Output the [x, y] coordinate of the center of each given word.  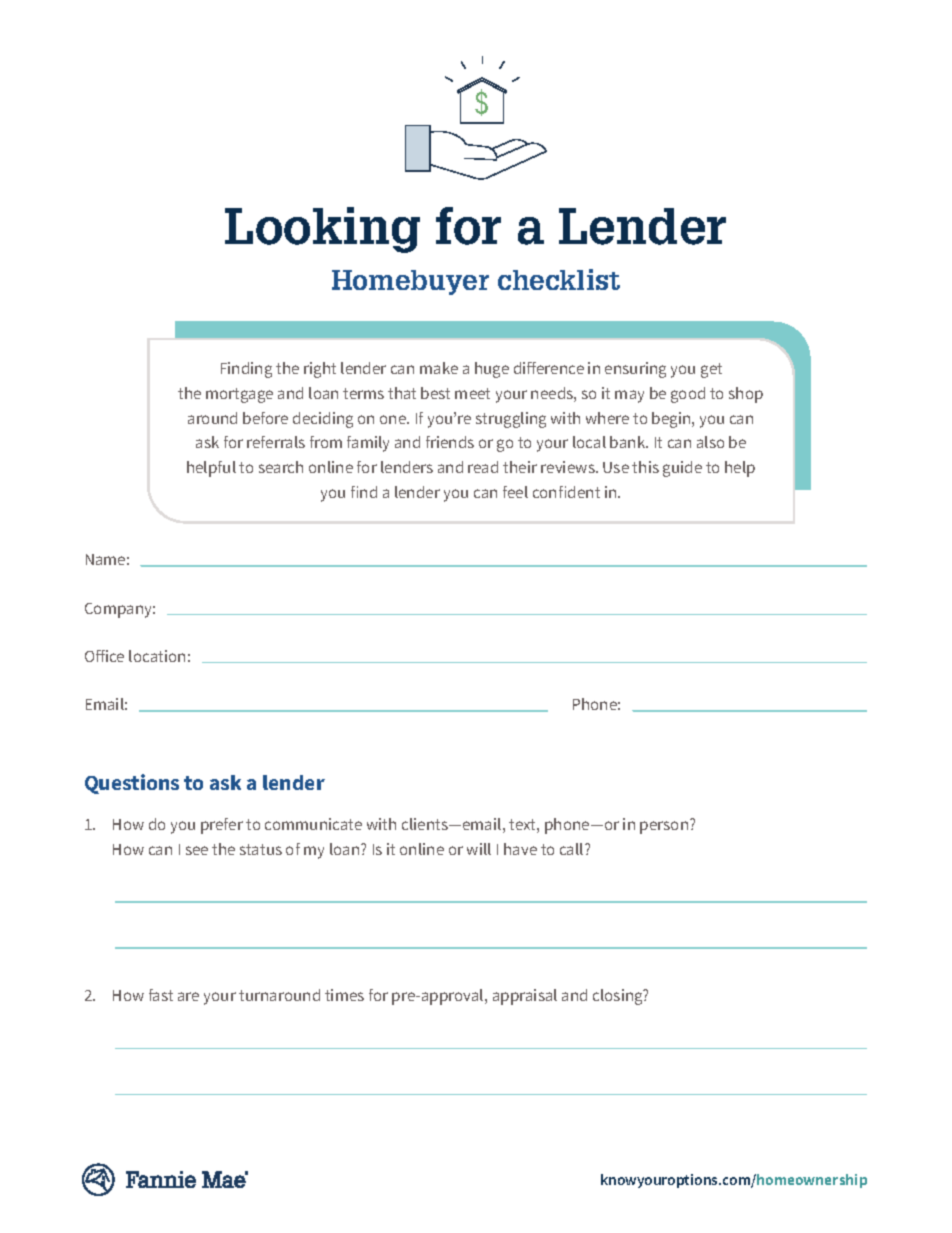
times [344, 995]
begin [672, 420]
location [157, 656]
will [479, 849]
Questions [132, 784]
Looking [322, 230]
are [188, 996]
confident [566, 492]
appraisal [525, 997]
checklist [559, 279]
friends [450, 442]
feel [515, 492]
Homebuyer [410, 282]
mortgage [239, 395]
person [665, 826]
